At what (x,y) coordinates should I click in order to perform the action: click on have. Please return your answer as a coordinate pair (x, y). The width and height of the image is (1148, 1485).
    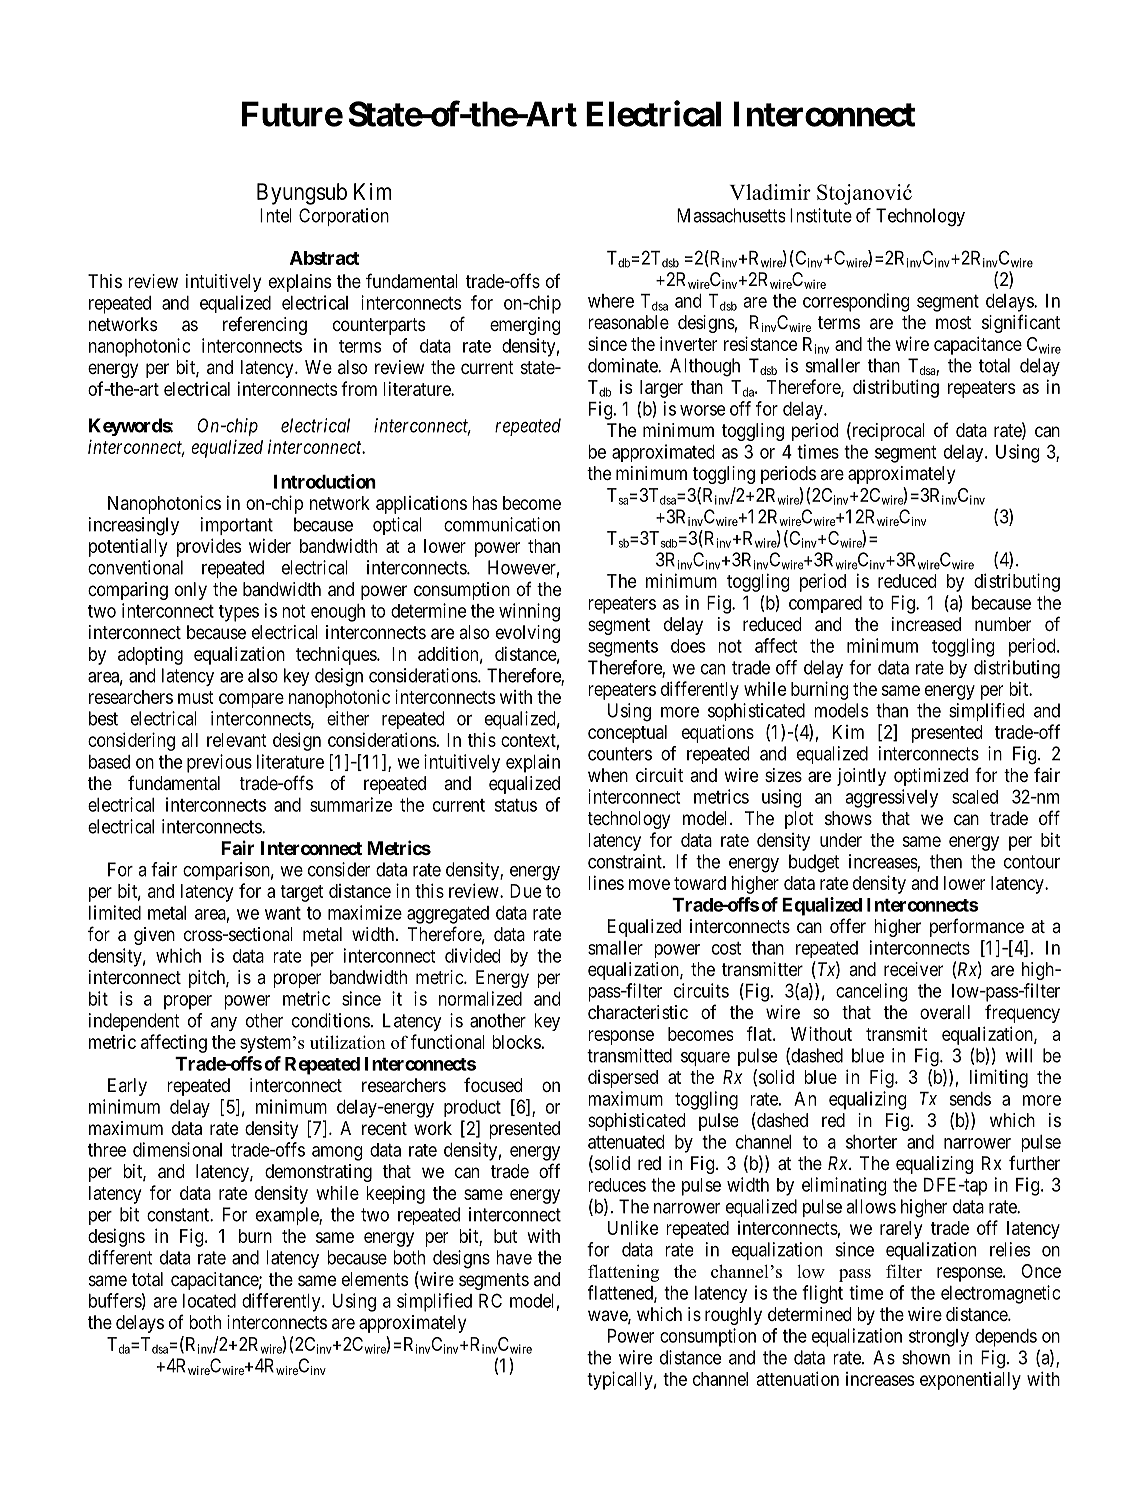
    Looking at the image, I should click on (514, 1257).
